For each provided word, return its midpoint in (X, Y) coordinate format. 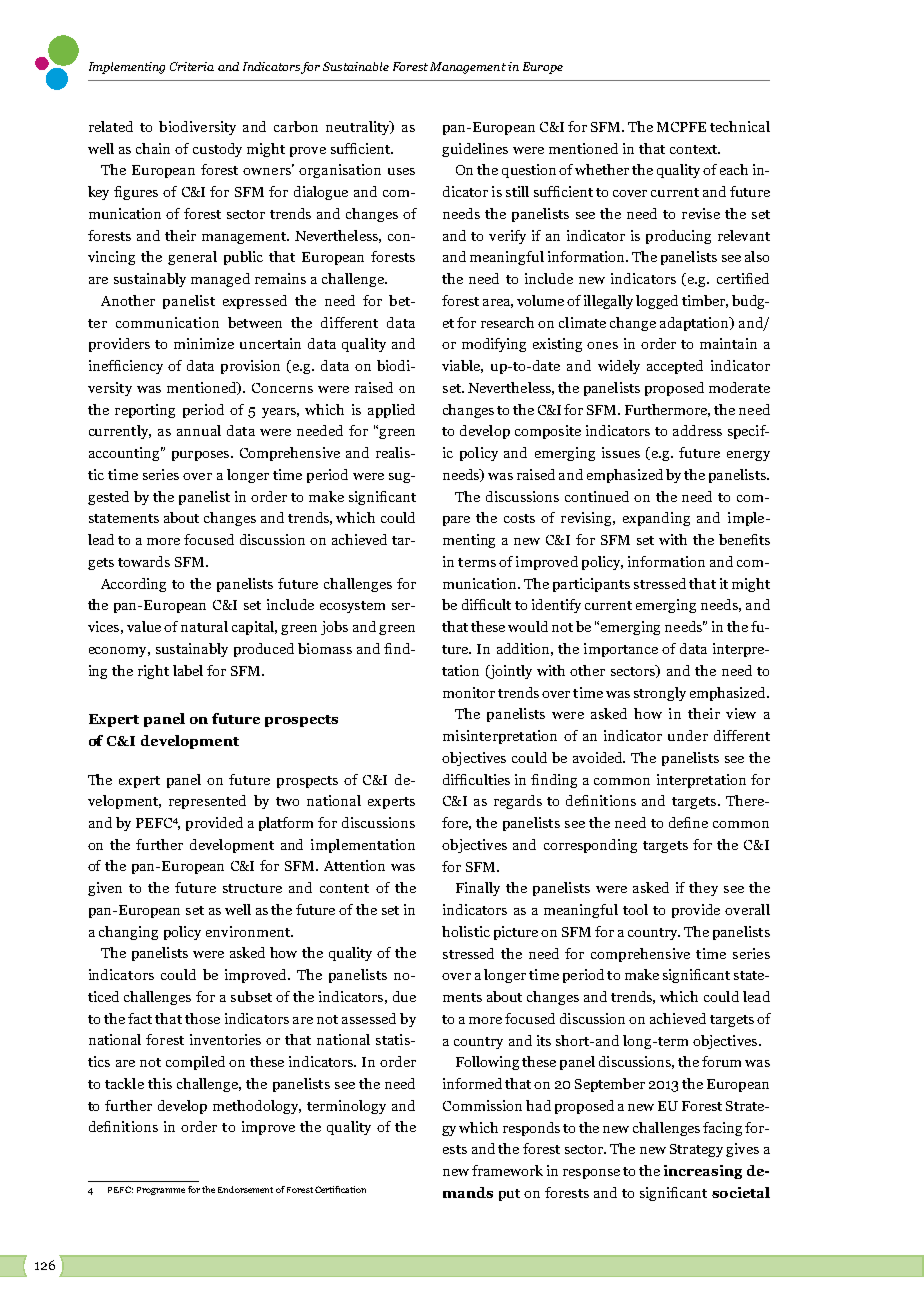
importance (621, 650)
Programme (161, 1191)
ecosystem (352, 607)
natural (204, 626)
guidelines (475, 150)
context (695, 149)
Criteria (192, 66)
